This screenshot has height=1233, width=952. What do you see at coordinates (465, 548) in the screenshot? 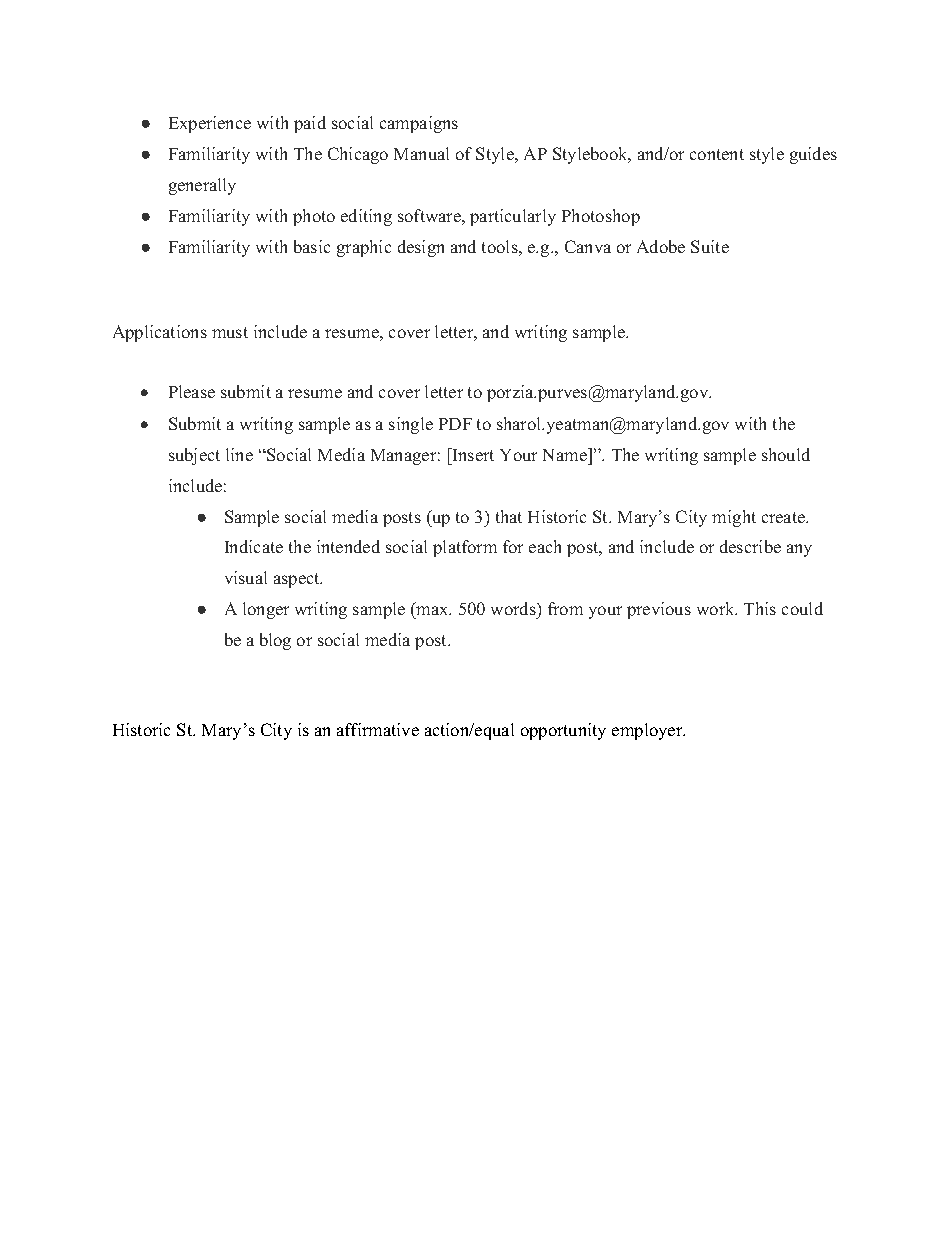
I see `platform` at bounding box center [465, 548].
